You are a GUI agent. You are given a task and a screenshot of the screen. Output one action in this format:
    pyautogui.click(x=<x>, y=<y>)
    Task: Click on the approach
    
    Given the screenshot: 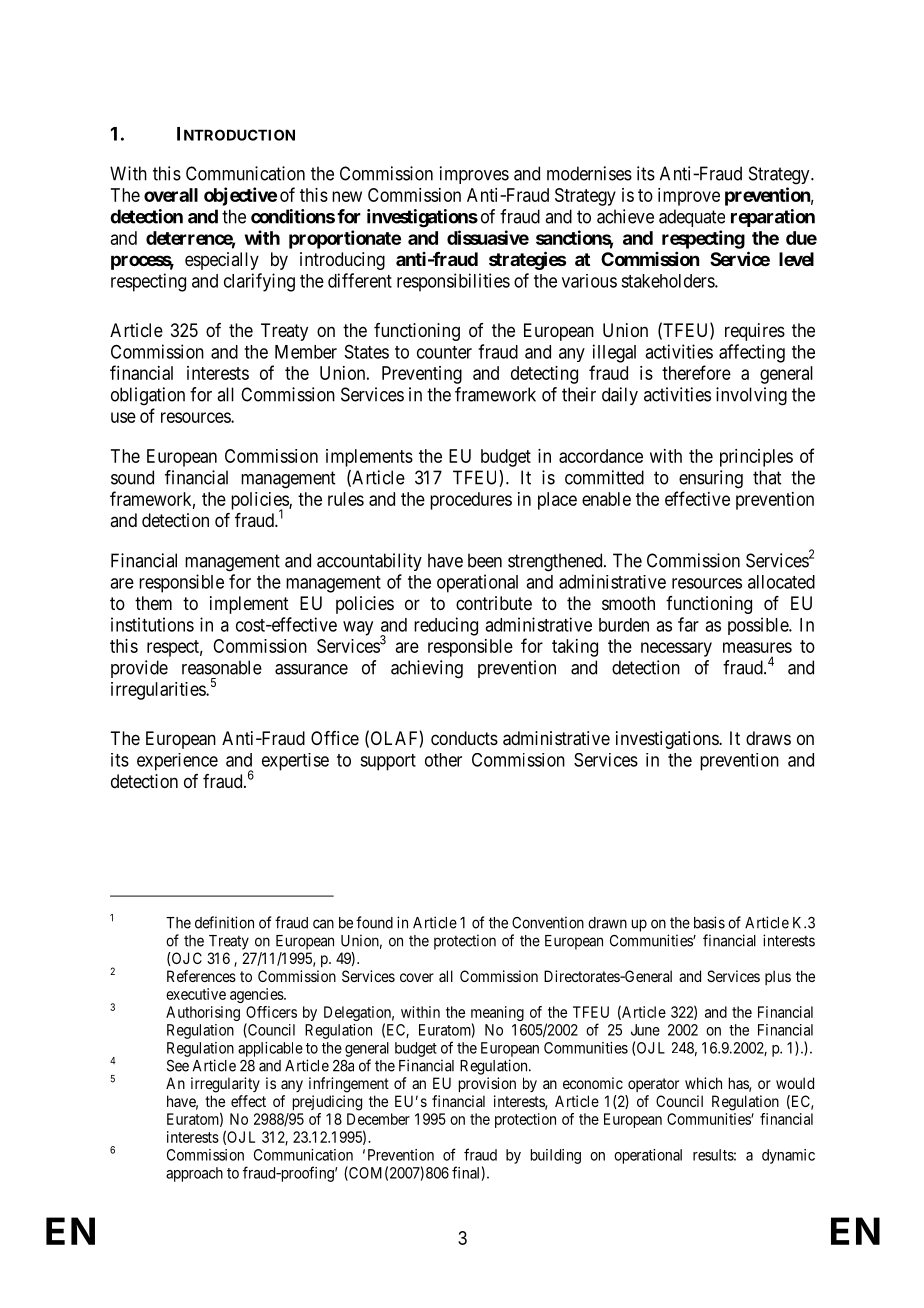 What is the action you would take?
    pyautogui.click(x=194, y=1174)
